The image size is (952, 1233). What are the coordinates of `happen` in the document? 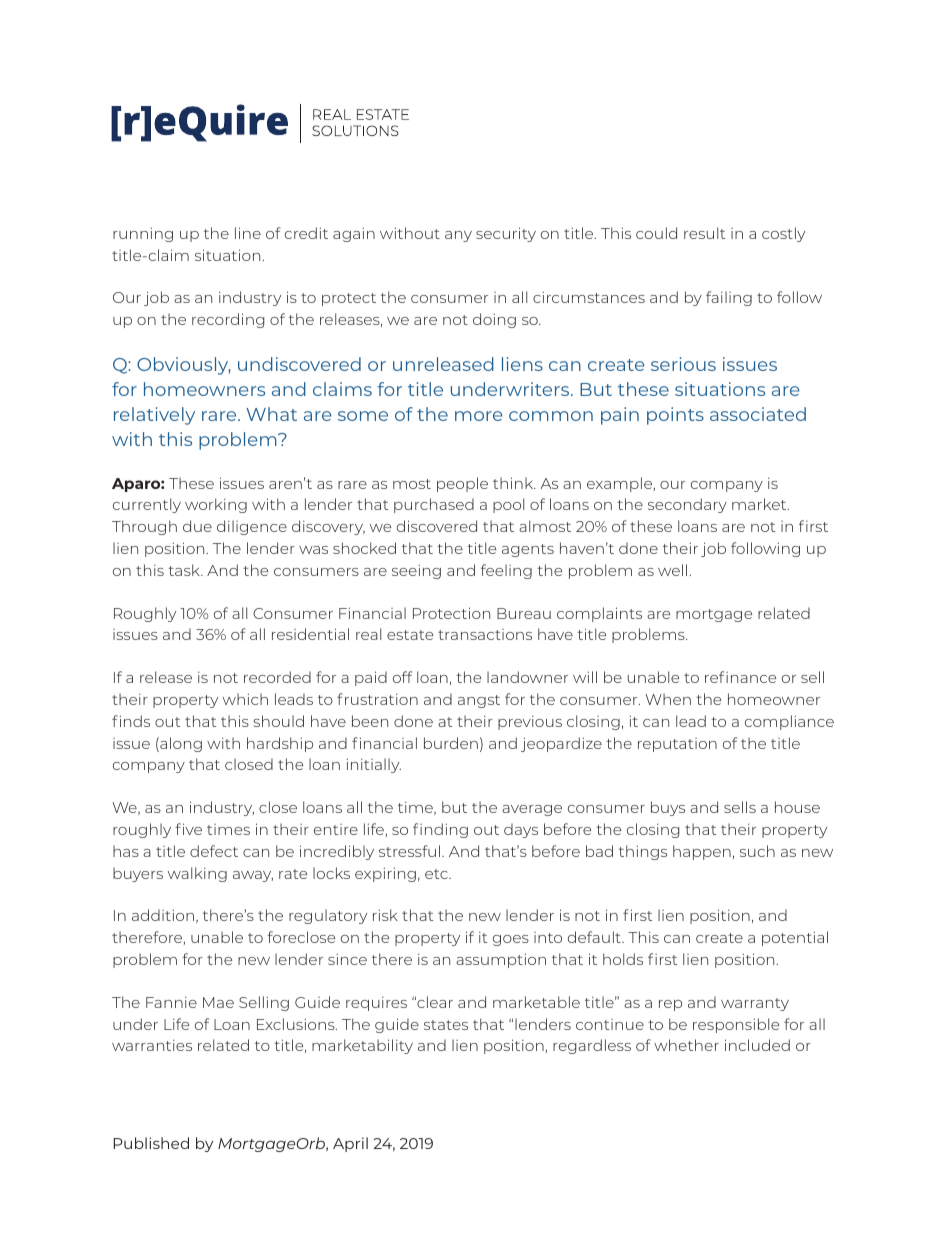 It's located at (702, 852).
